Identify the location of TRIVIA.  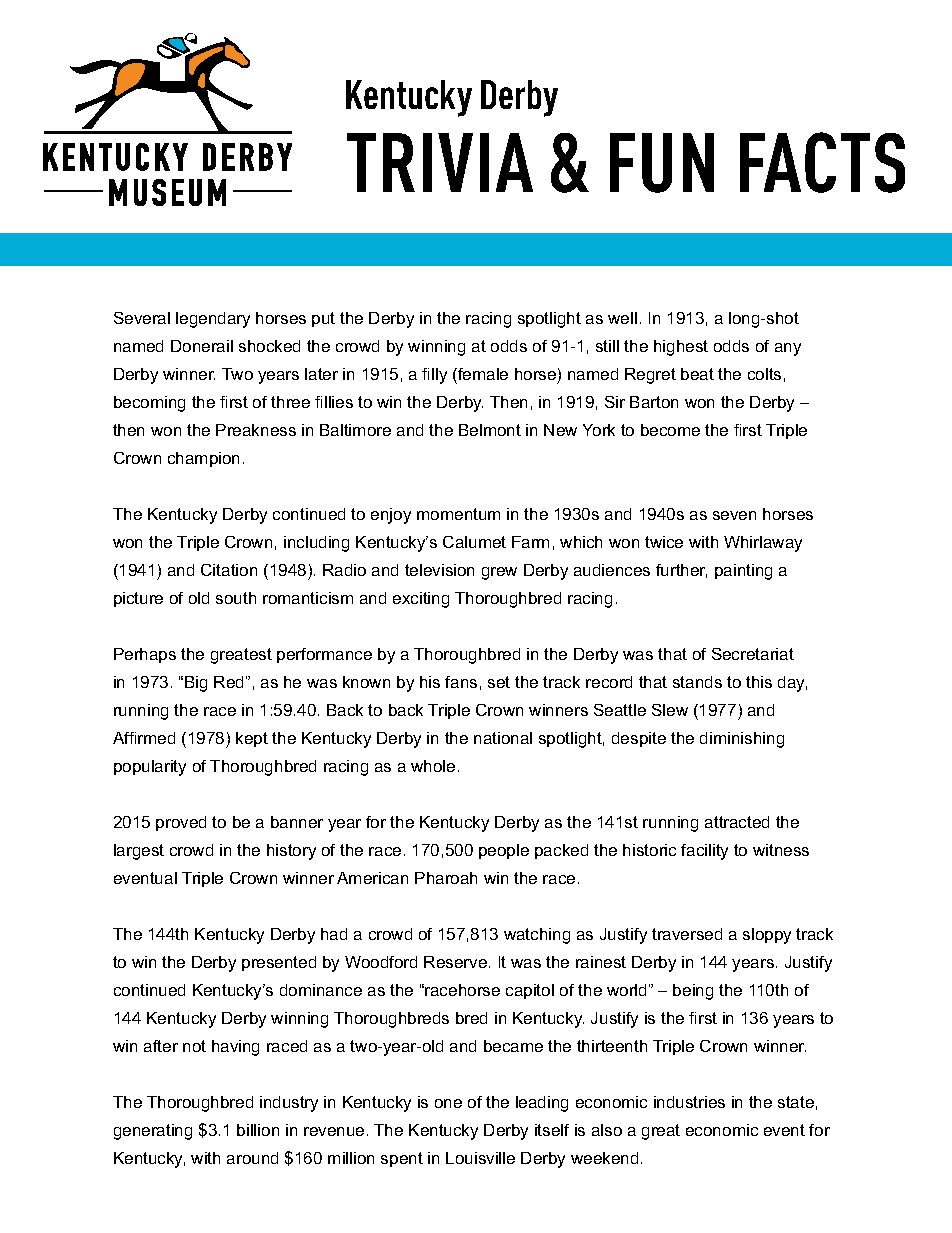
(440, 162).
